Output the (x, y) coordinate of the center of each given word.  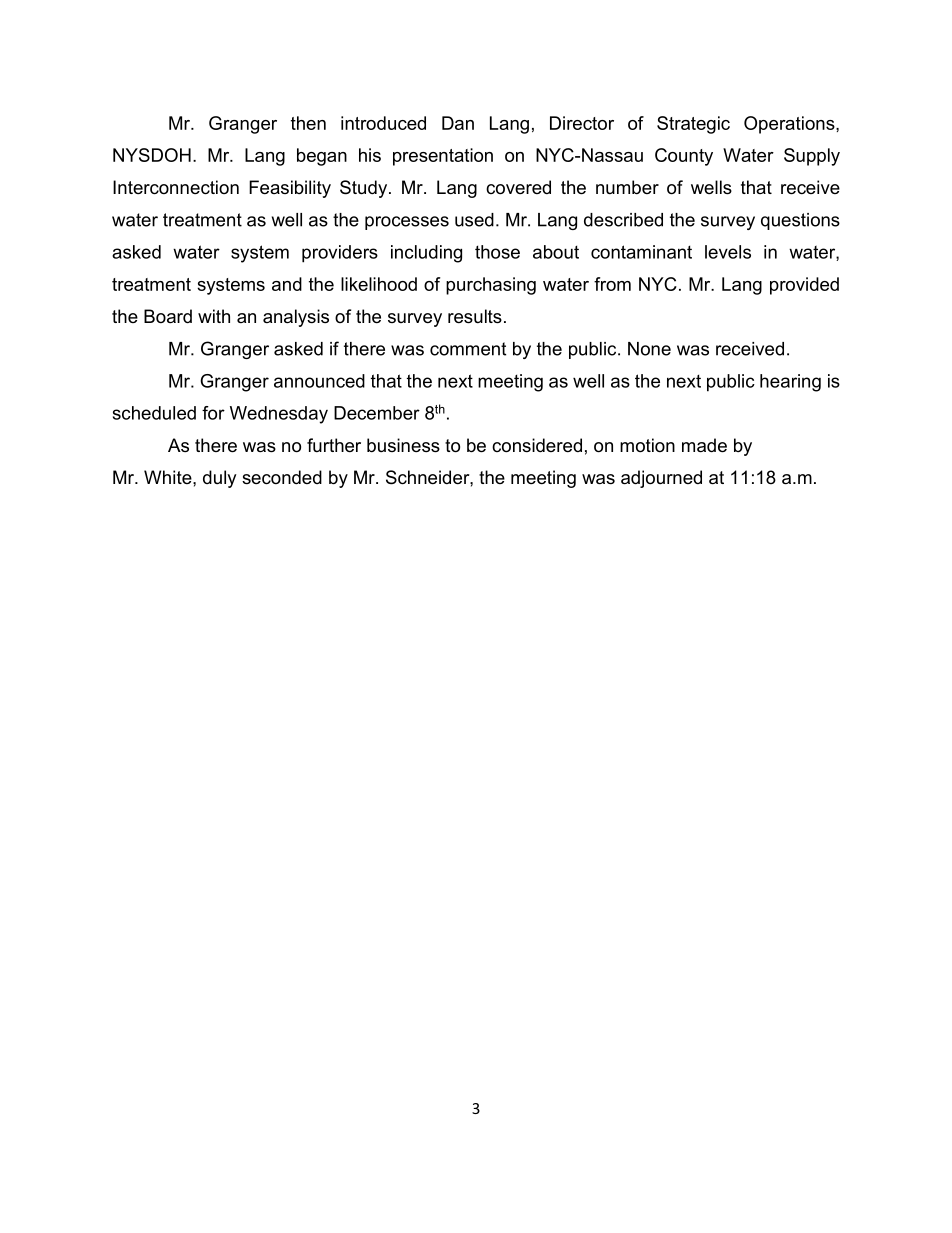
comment (468, 349)
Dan (458, 123)
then (308, 123)
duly (220, 479)
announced (319, 381)
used (474, 220)
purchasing (491, 286)
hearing (790, 383)
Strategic (693, 125)
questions (800, 221)
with (214, 316)
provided (804, 286)
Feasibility (290, 189)
